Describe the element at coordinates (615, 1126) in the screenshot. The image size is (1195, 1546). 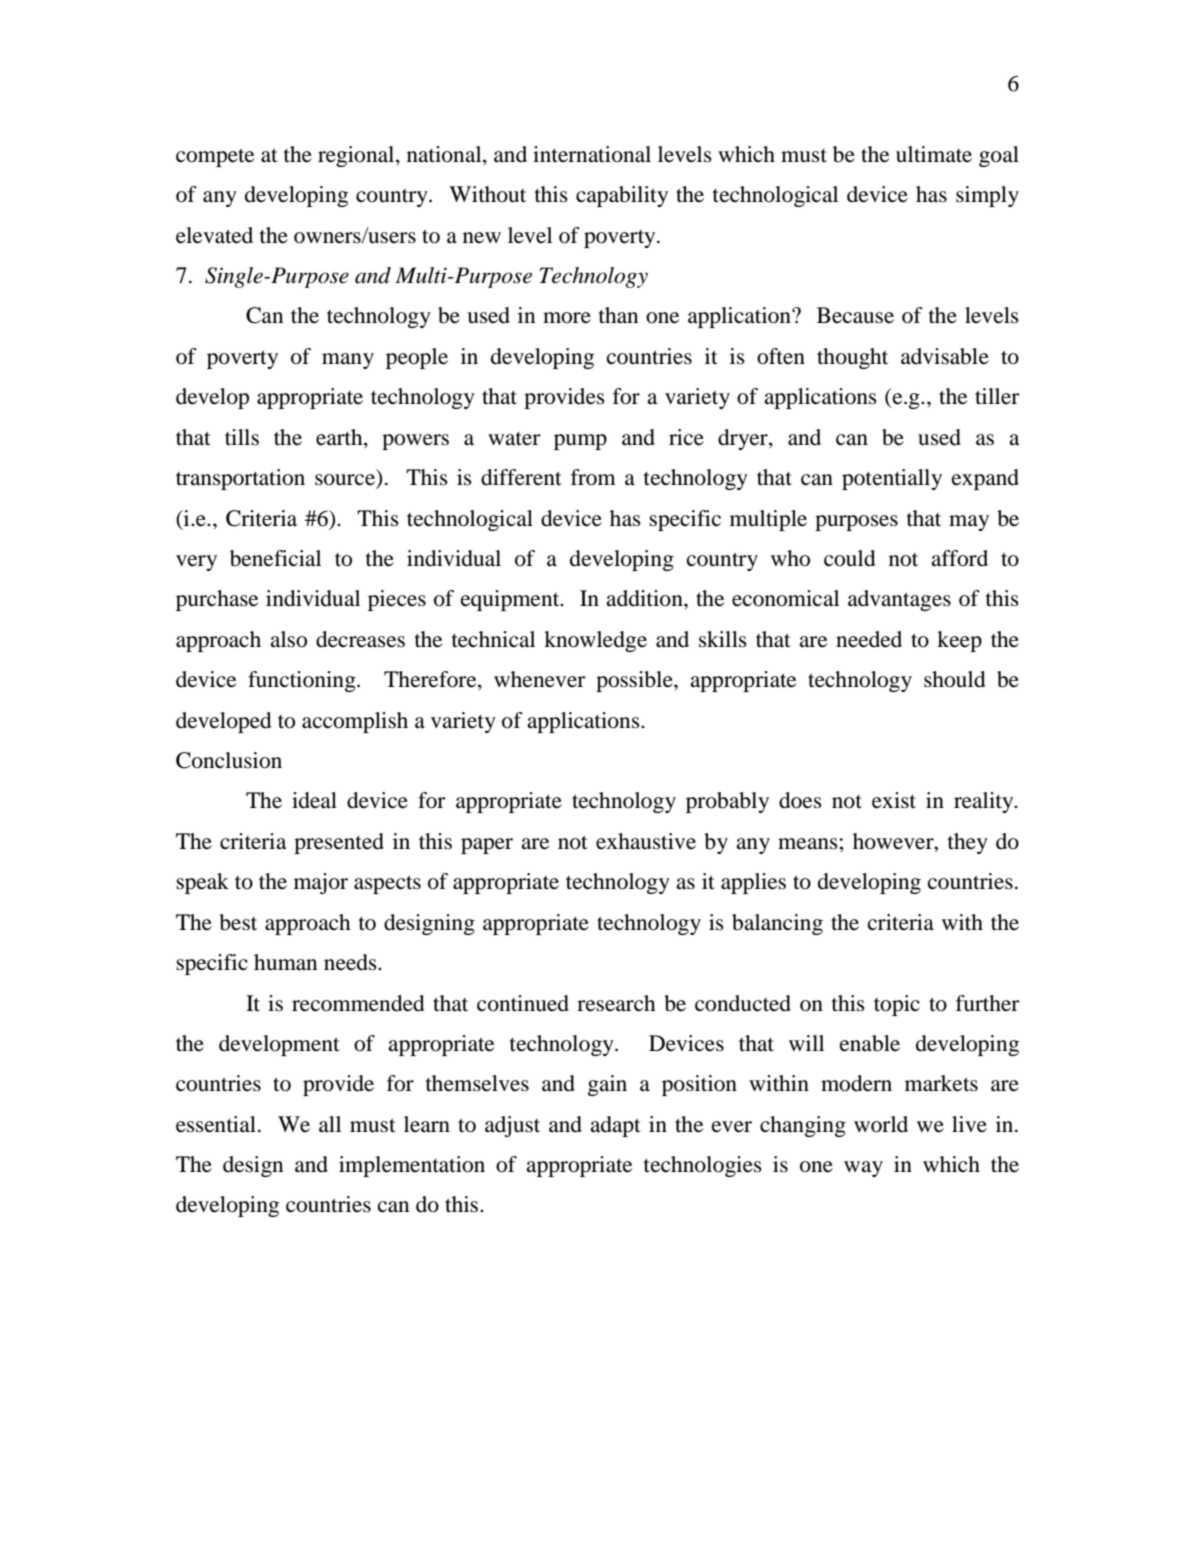
I see `adapt` at that location.
